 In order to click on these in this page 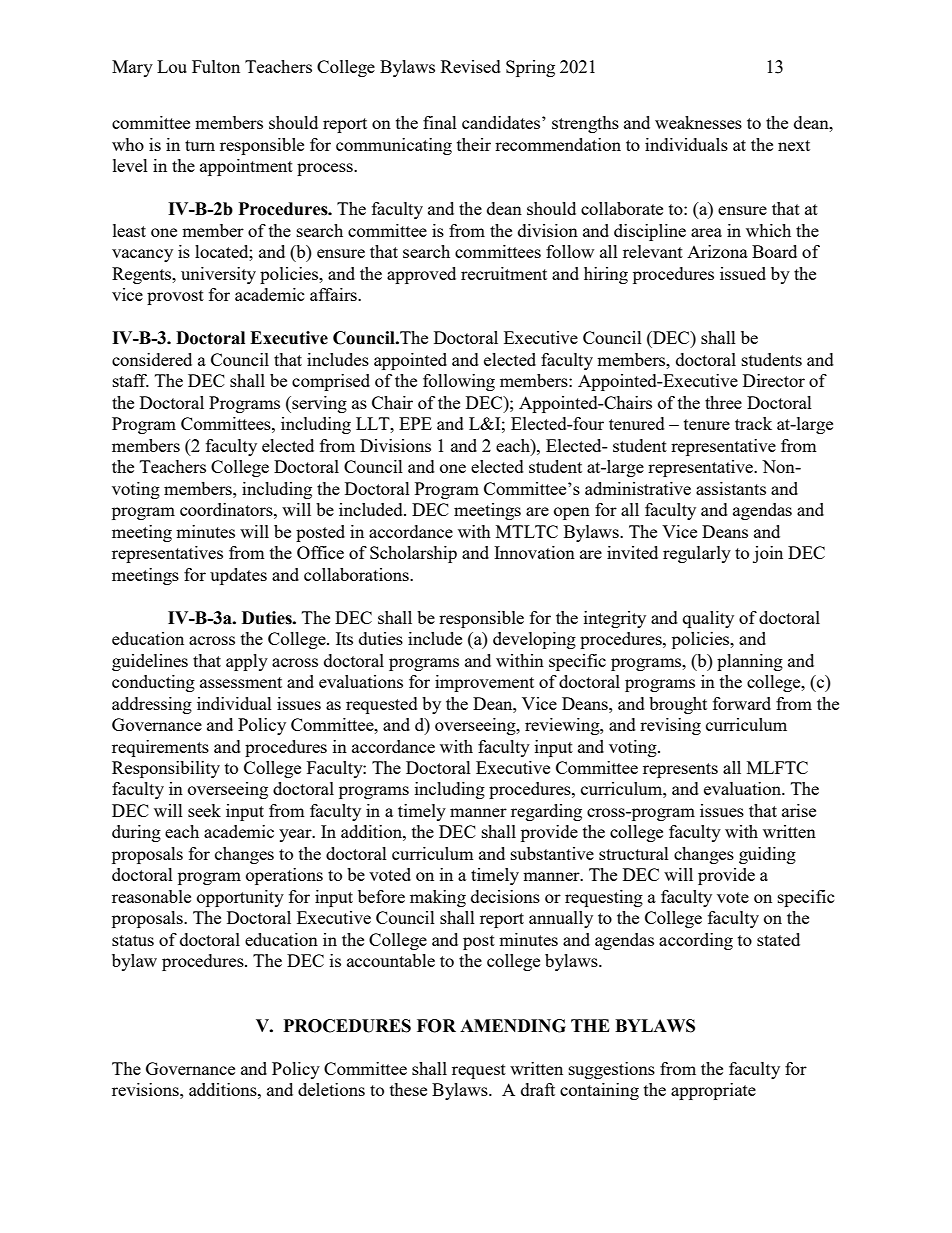, I will do `click(408, 1089)`.
